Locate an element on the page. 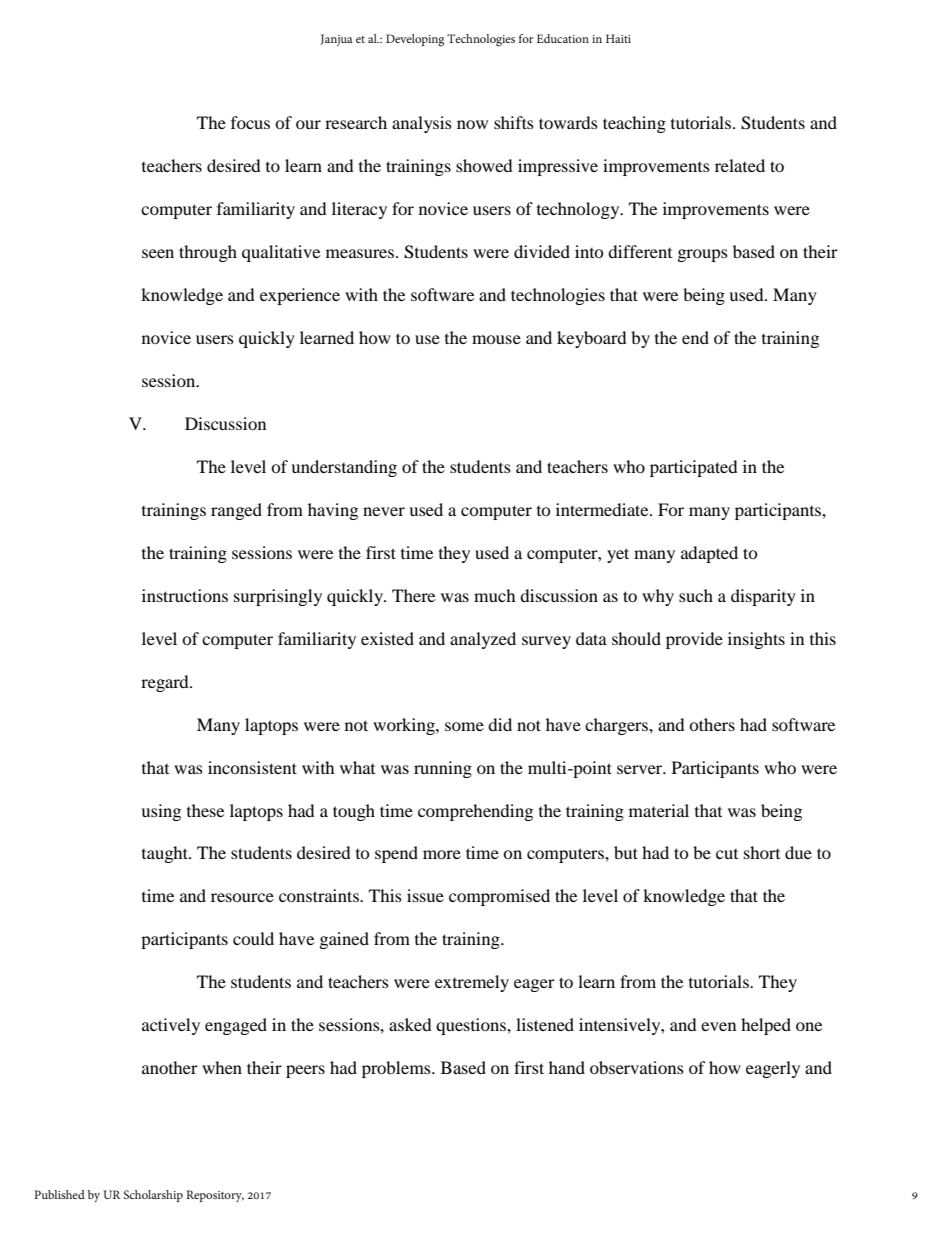 Image resolution: width=952 pixels, height=1233 pixels. There is located at coordinates (413, 595).
